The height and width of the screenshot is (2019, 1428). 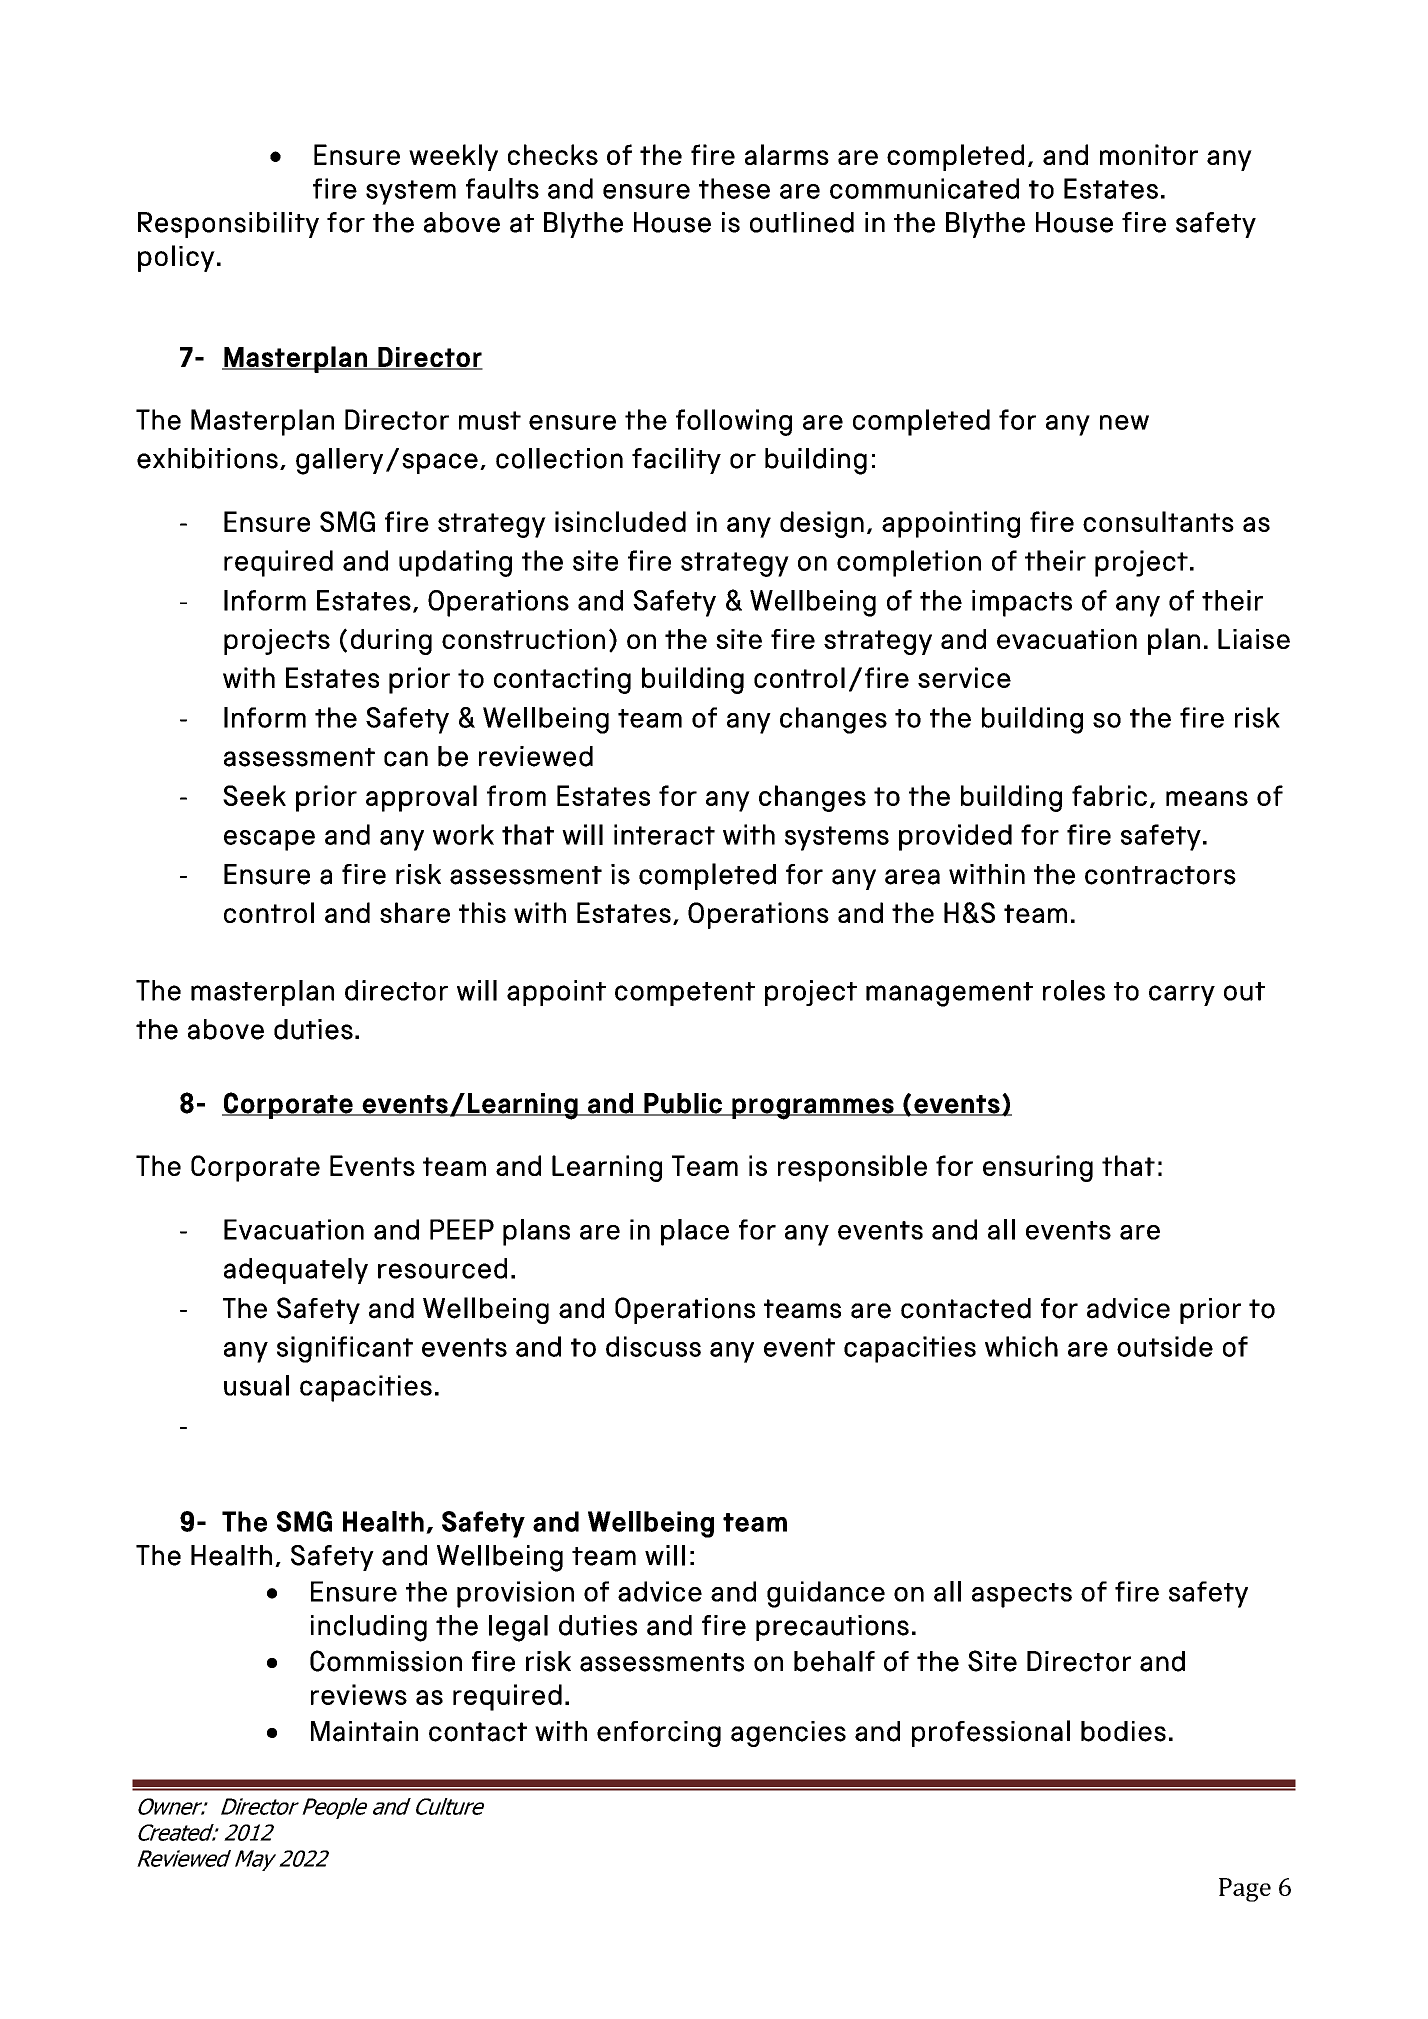 What do you see at coordinates (462, 1229) in the screenshot?
I see `PEEP` at bounding box center [462, 1229].
